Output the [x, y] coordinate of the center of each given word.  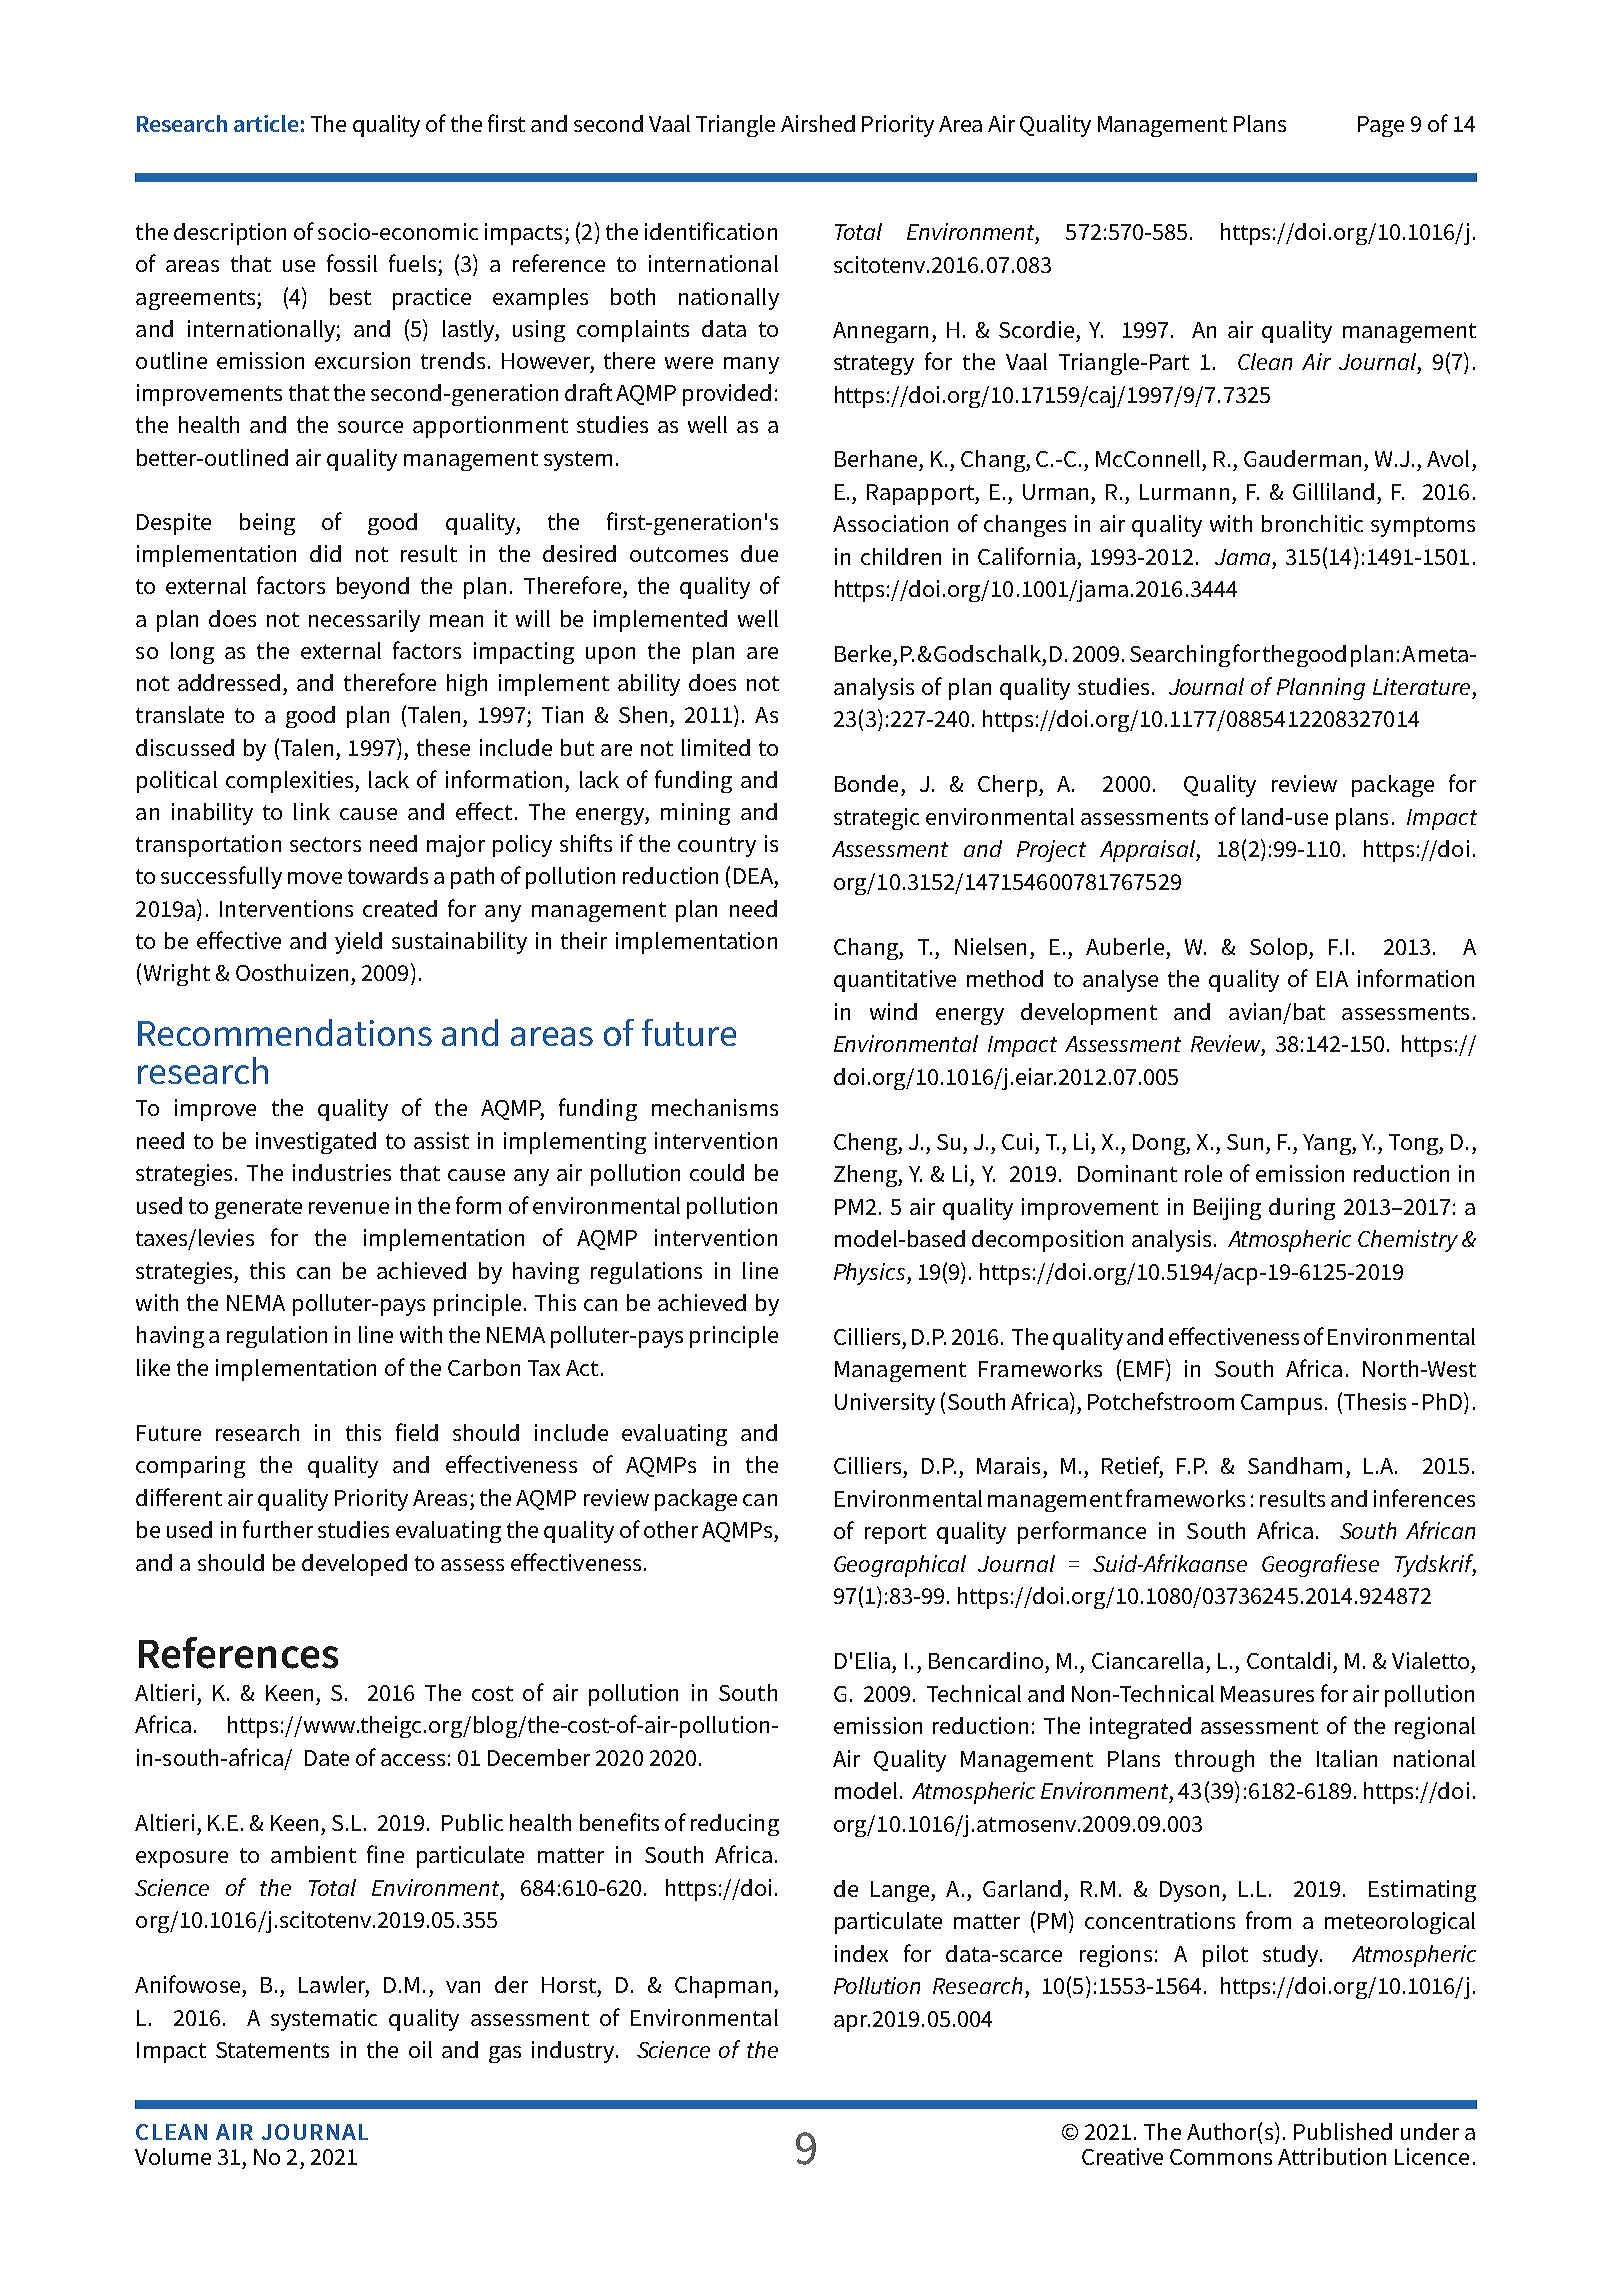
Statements [272, 2050]
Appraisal [1148, 851]
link [312, 811]
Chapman [723, 1987]
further [278, 1529]
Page [1381, 126]
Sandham [1295, 1465]
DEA [753, 876]
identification [711, 231]
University [885, 1404]
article [266, 123]
